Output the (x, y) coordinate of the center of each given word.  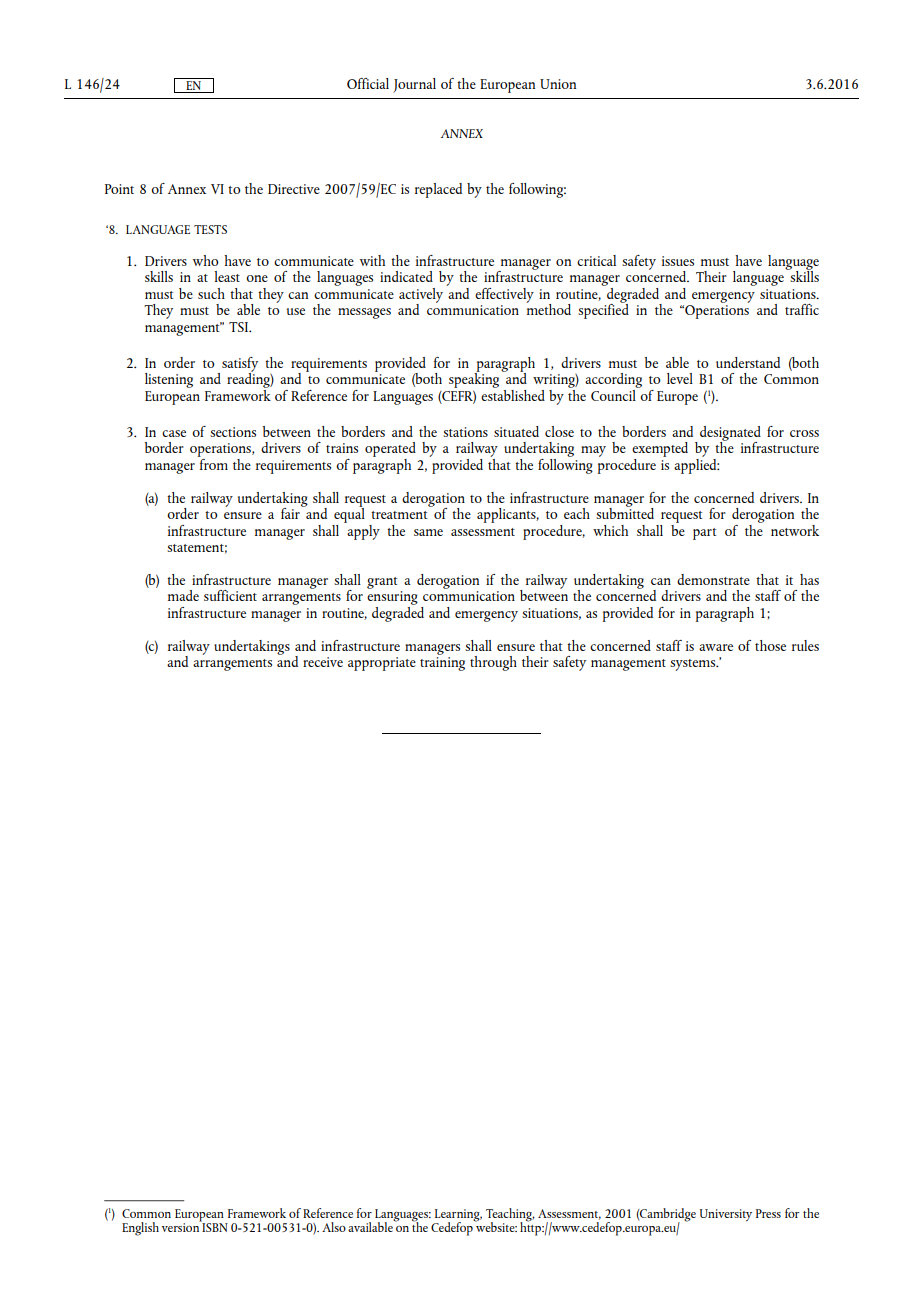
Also (334, 1227)
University (726, 1215)
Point (119, 189)
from (213, 463)
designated (730, 434)
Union (558, 84)
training (442, 664)
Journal (414, 85)
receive (323, 662)
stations (465, 432)
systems (694, 665)
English (140, 1229)
